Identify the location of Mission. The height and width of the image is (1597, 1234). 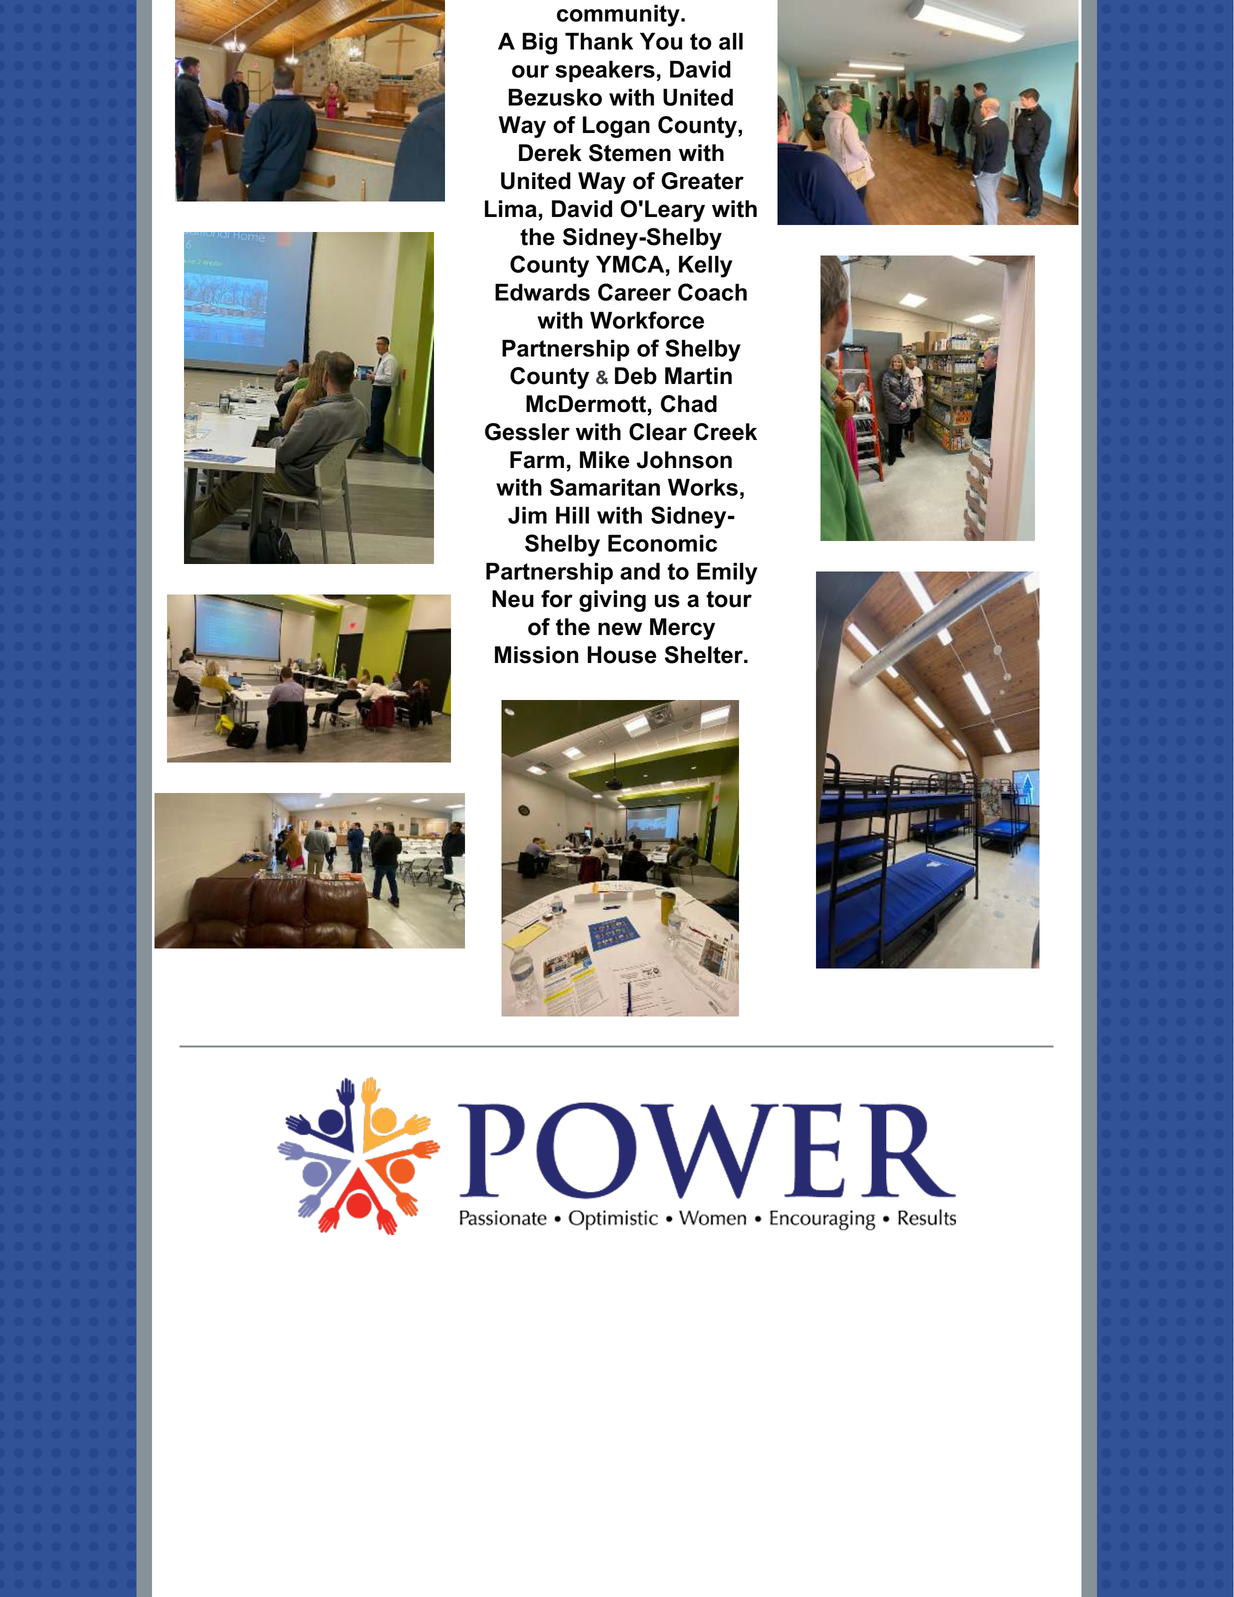
(537, 655).
